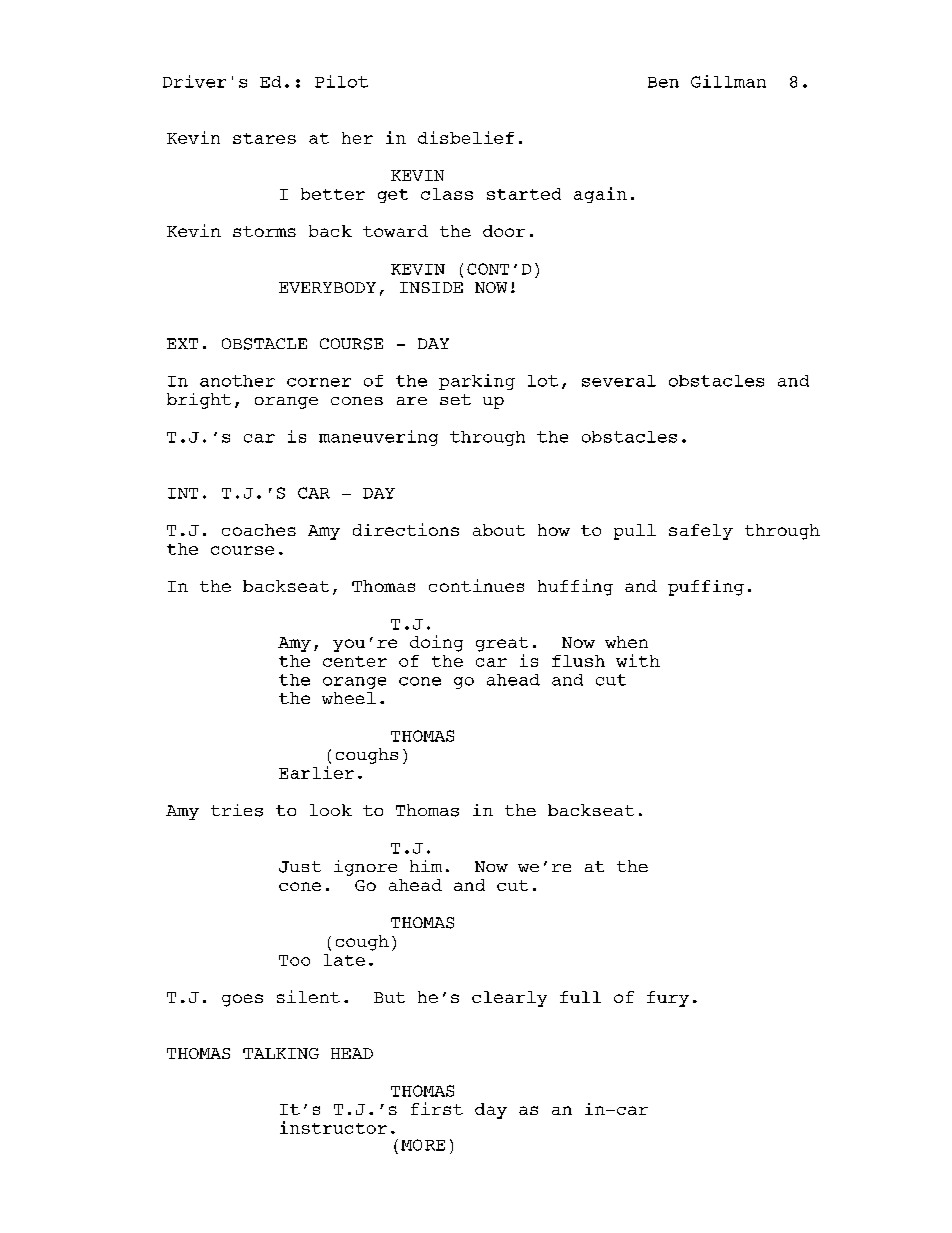 Image resolution: width=952 pixels, height=1233 pixels. I want to click on Ben, so click(663, 82).
